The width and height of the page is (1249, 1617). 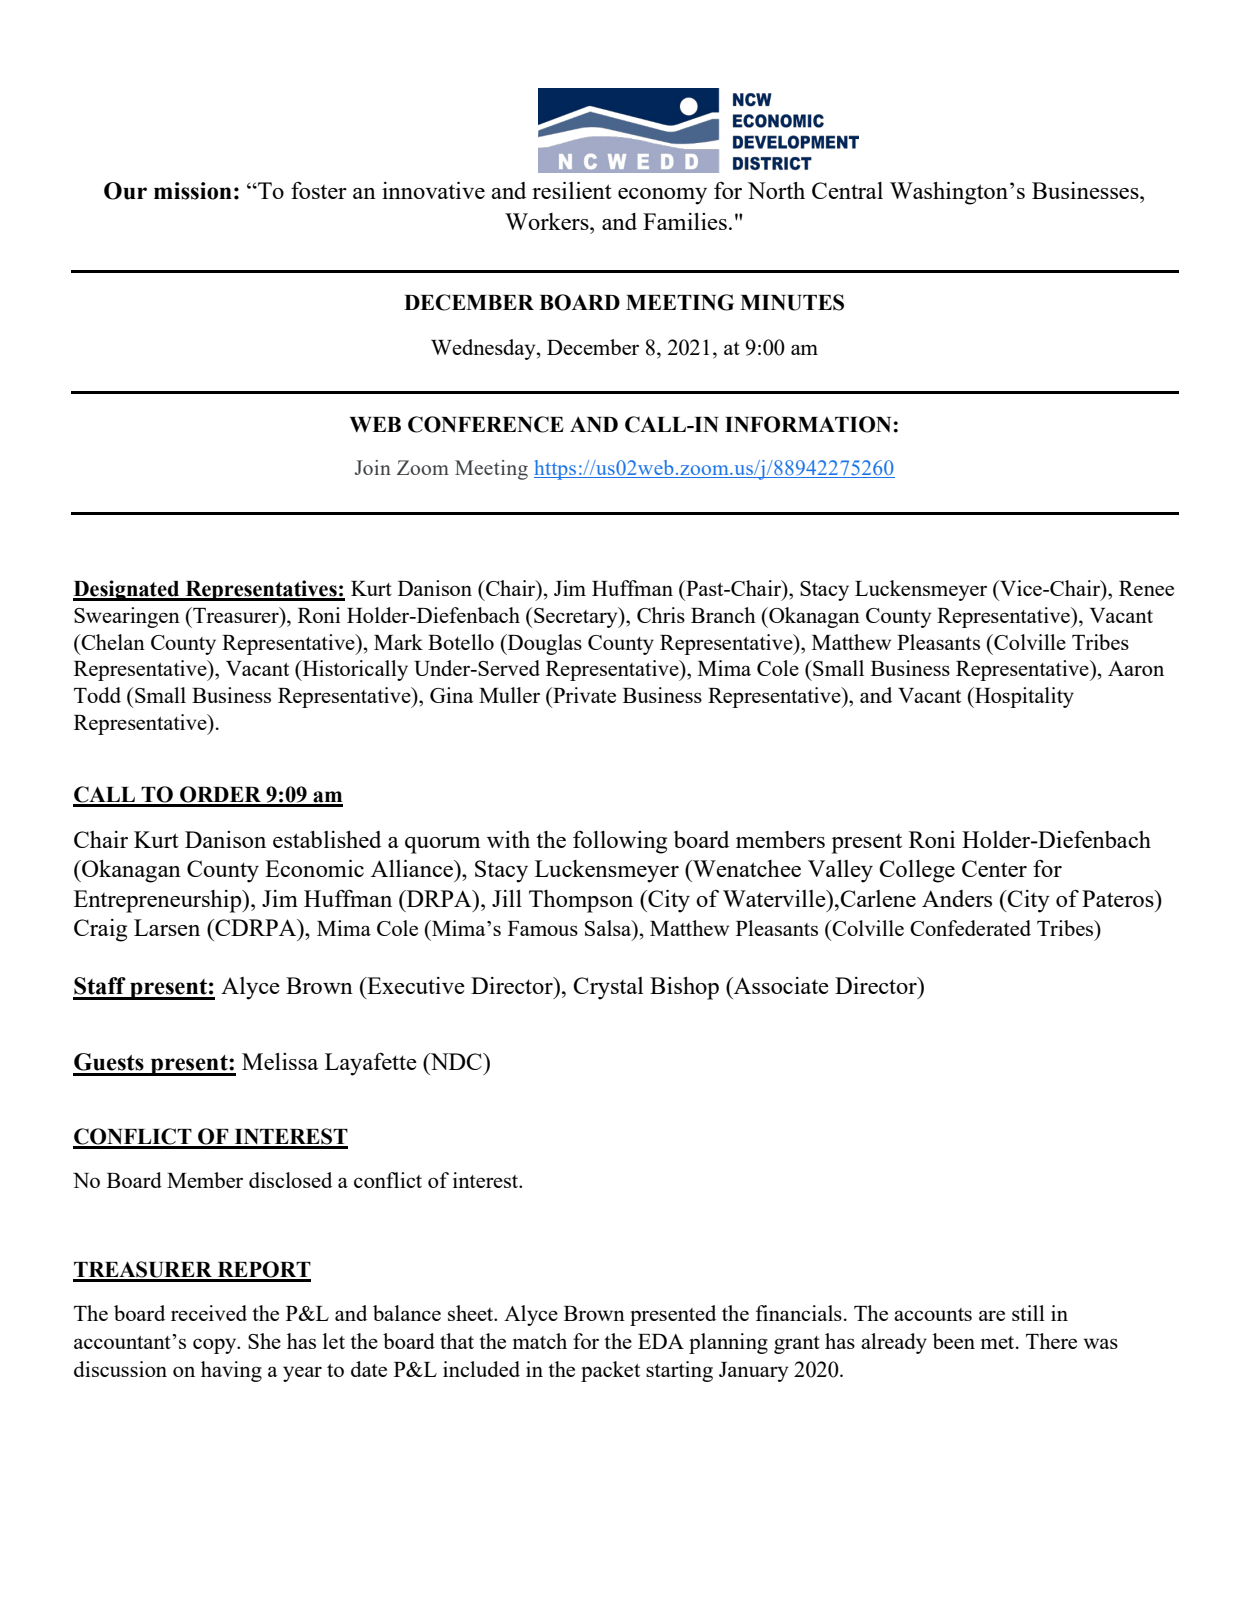 I want to click on mission, so click(x=193, y=191).
